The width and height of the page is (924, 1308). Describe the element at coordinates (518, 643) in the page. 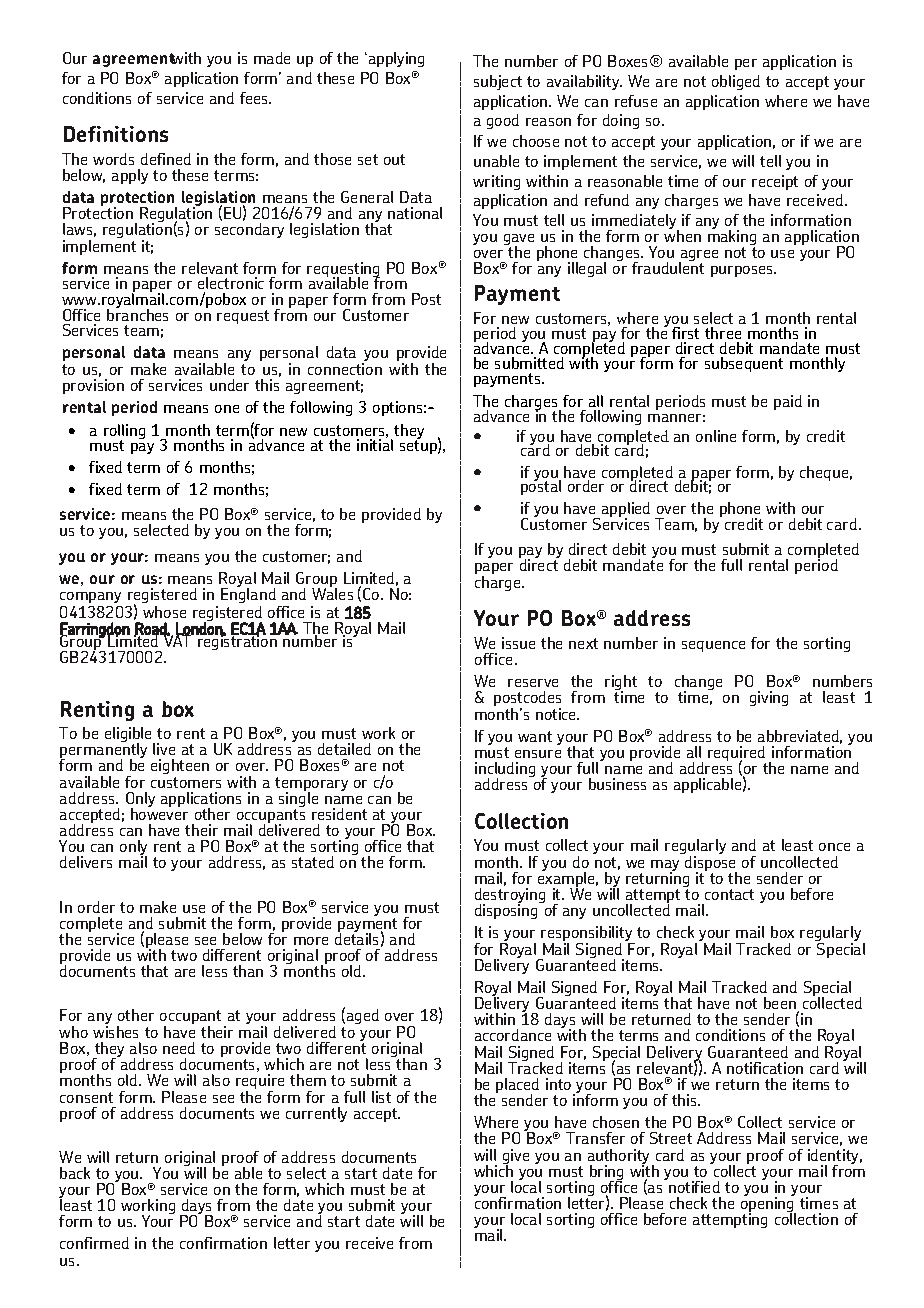

I see `issue` at that location.
